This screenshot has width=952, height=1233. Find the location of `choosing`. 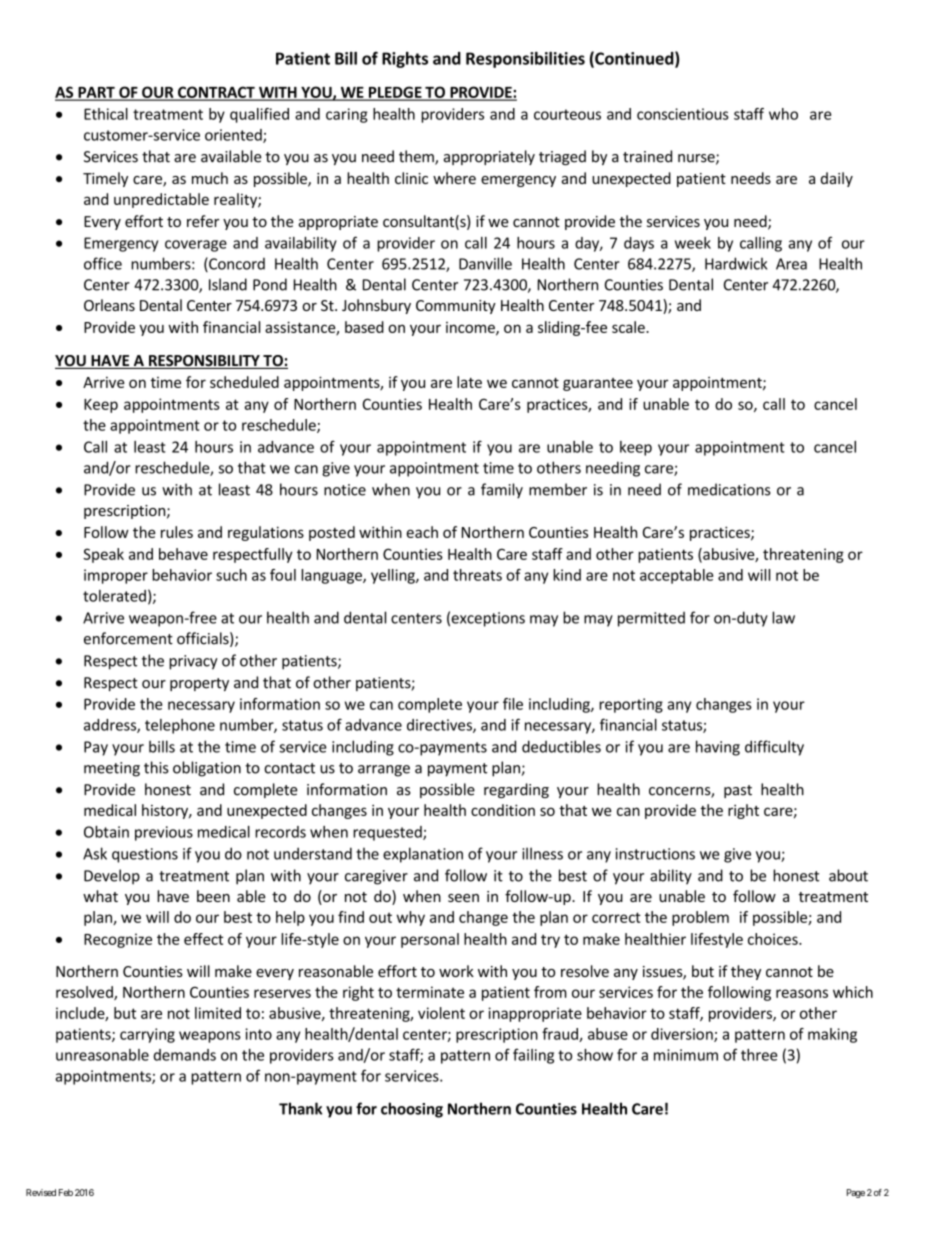

choosing is located at coordinates (412, 1110).
